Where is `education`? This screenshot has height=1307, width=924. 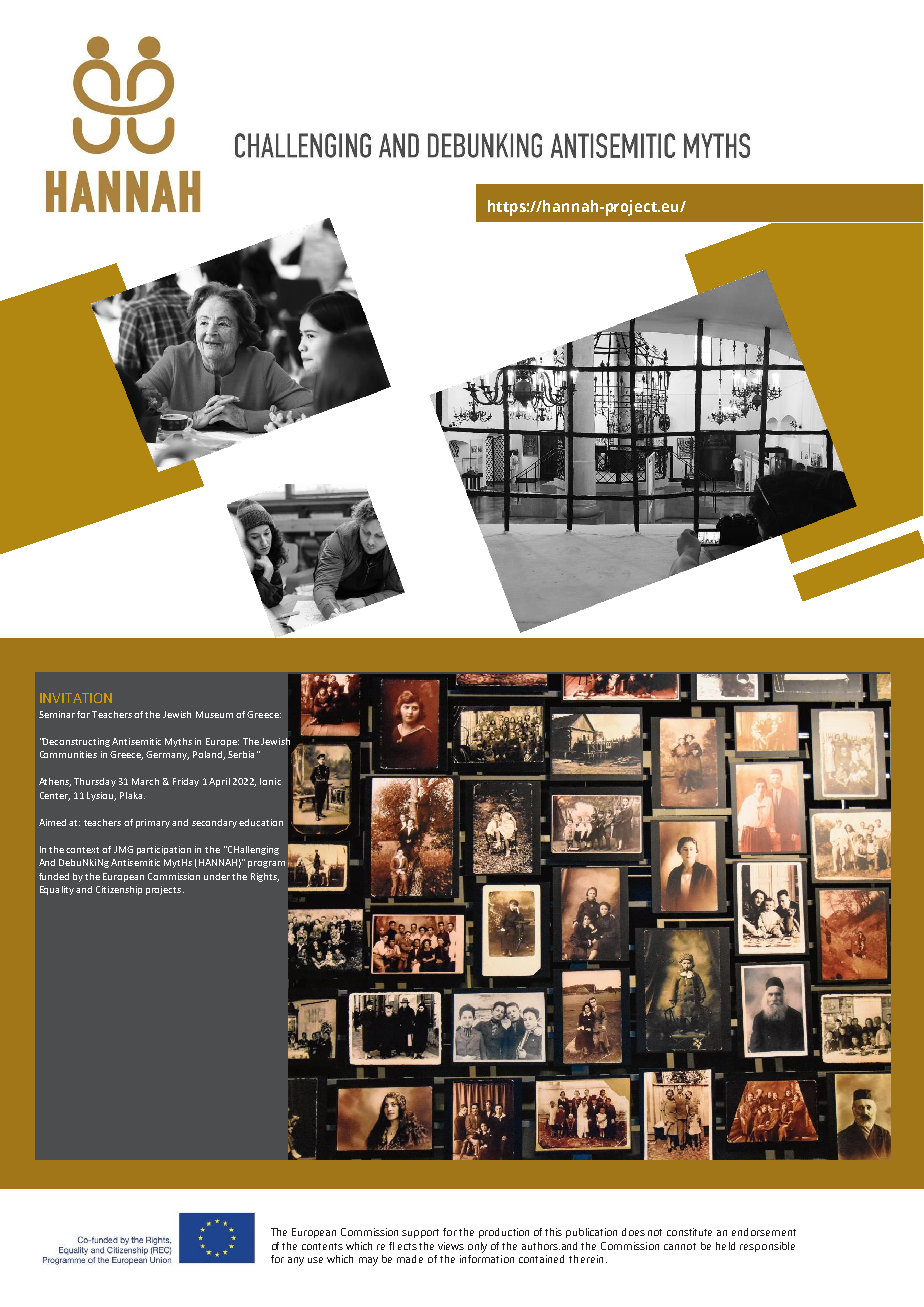
education is located at coordinates (261, 822).
